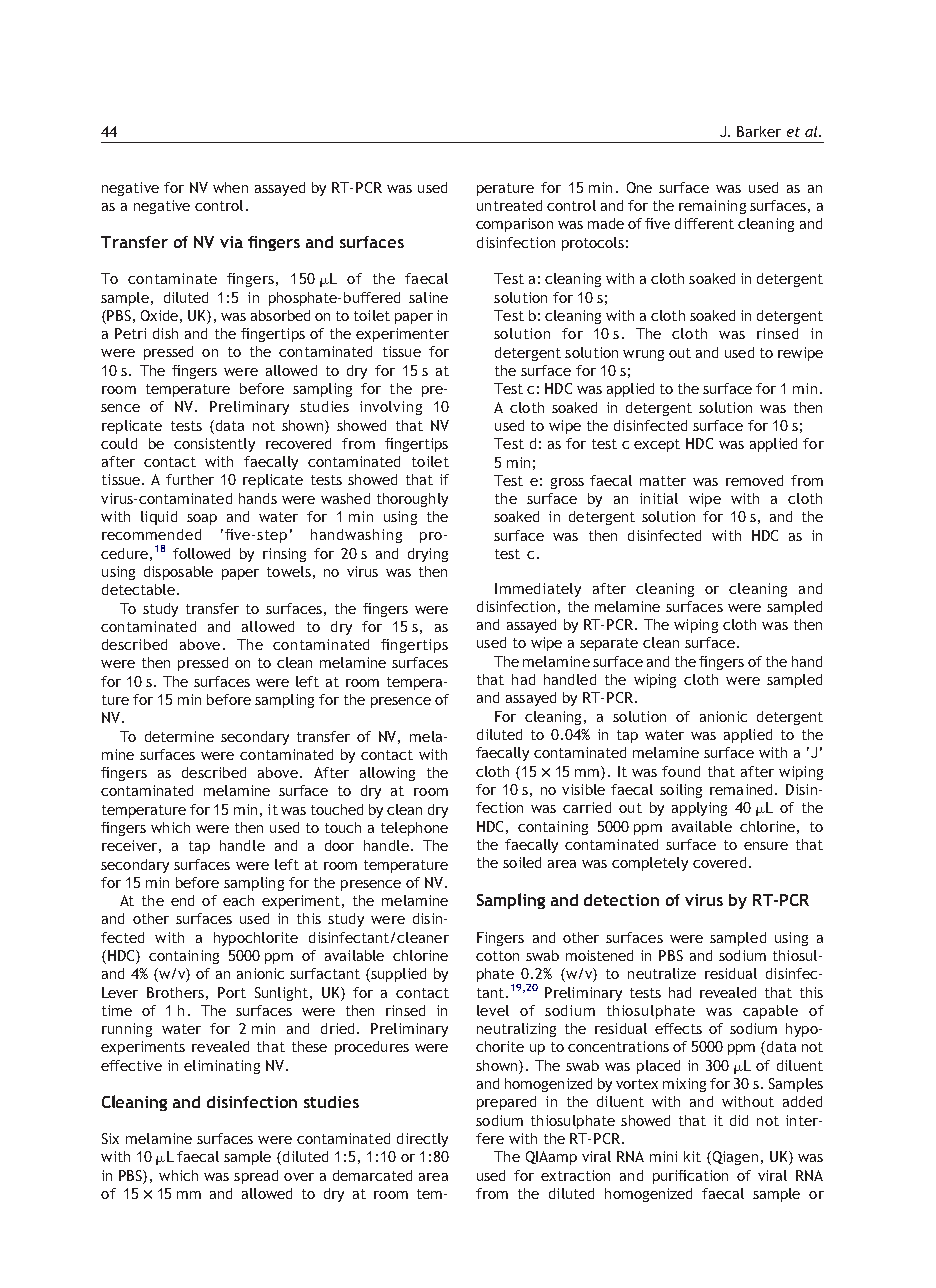 The image size is (936, 1288). Describe the element at coordinates (509, 205) in the screenshot. I see `untreated` at that location.
